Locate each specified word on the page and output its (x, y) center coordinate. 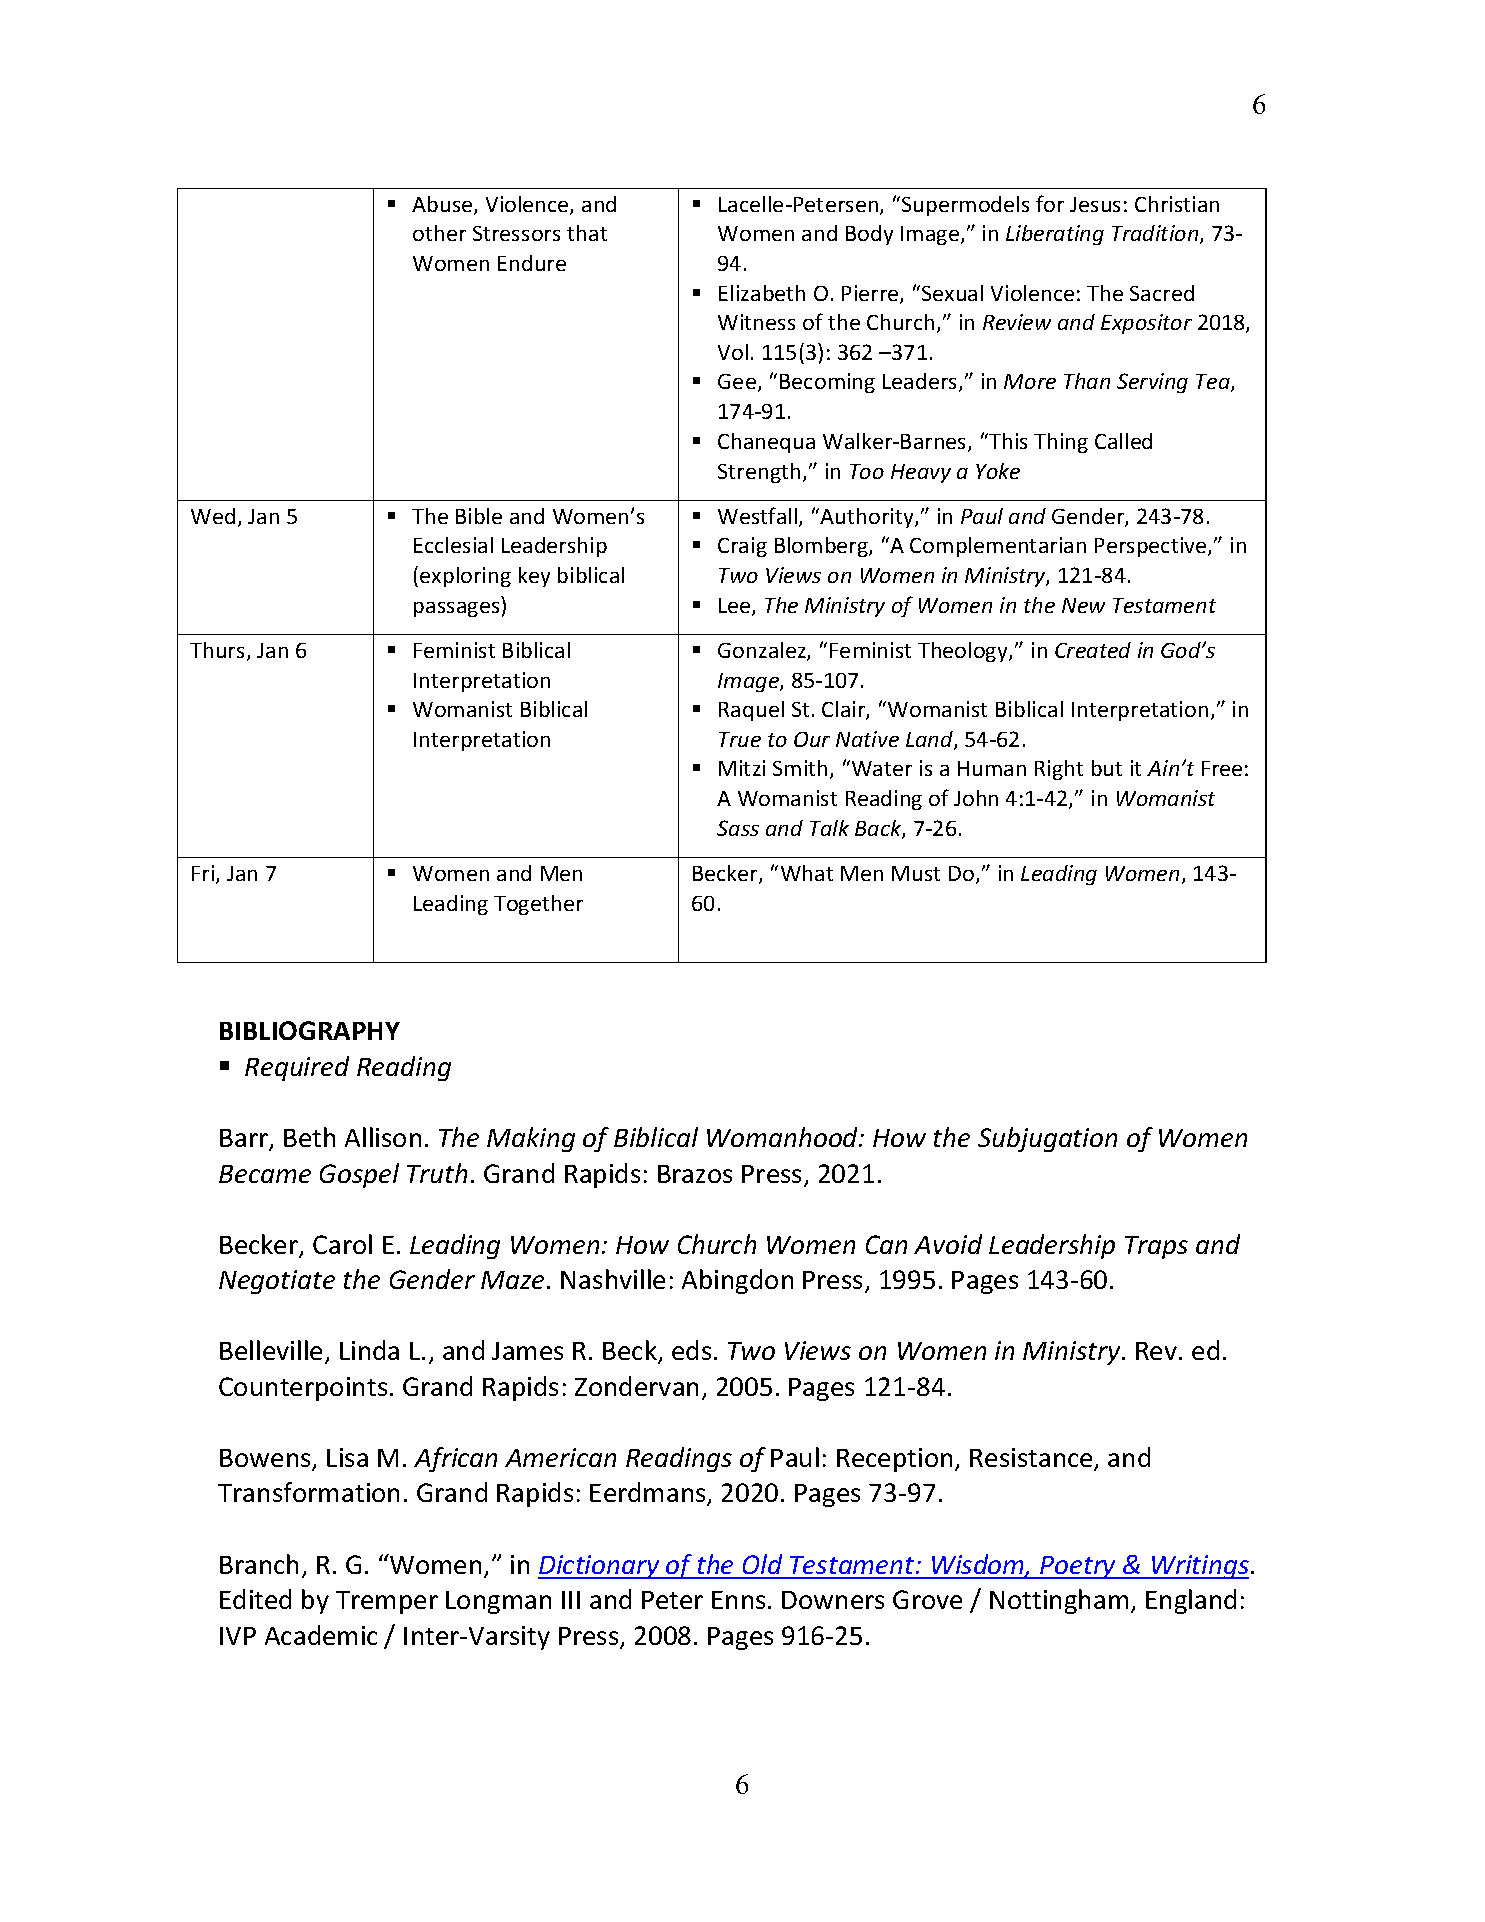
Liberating (1055, 235)
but (1107, 768)
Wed (213, 516)
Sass (738, 828)
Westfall (759, 517)
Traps (1156, 1247)
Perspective (1152, 547)
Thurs (217, 650)
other (439, 233)
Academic (321, 1635)
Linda (369, 1350)
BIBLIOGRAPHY (310, 1030)
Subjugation (1047, 1139)
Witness (756, 322)
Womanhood (784, 1137)
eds (691, 1350)
